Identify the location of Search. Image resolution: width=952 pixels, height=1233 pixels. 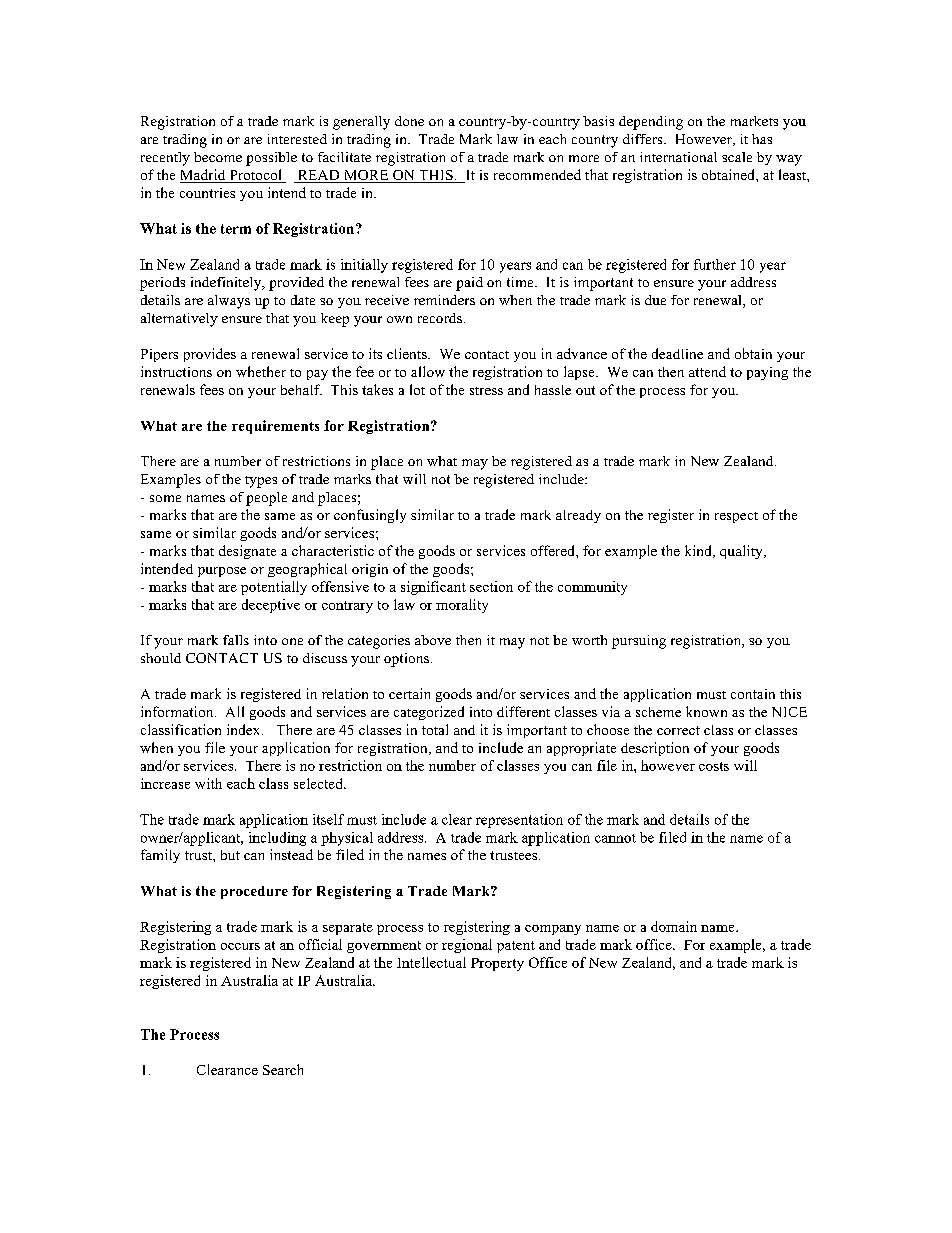
(283, 1069).
